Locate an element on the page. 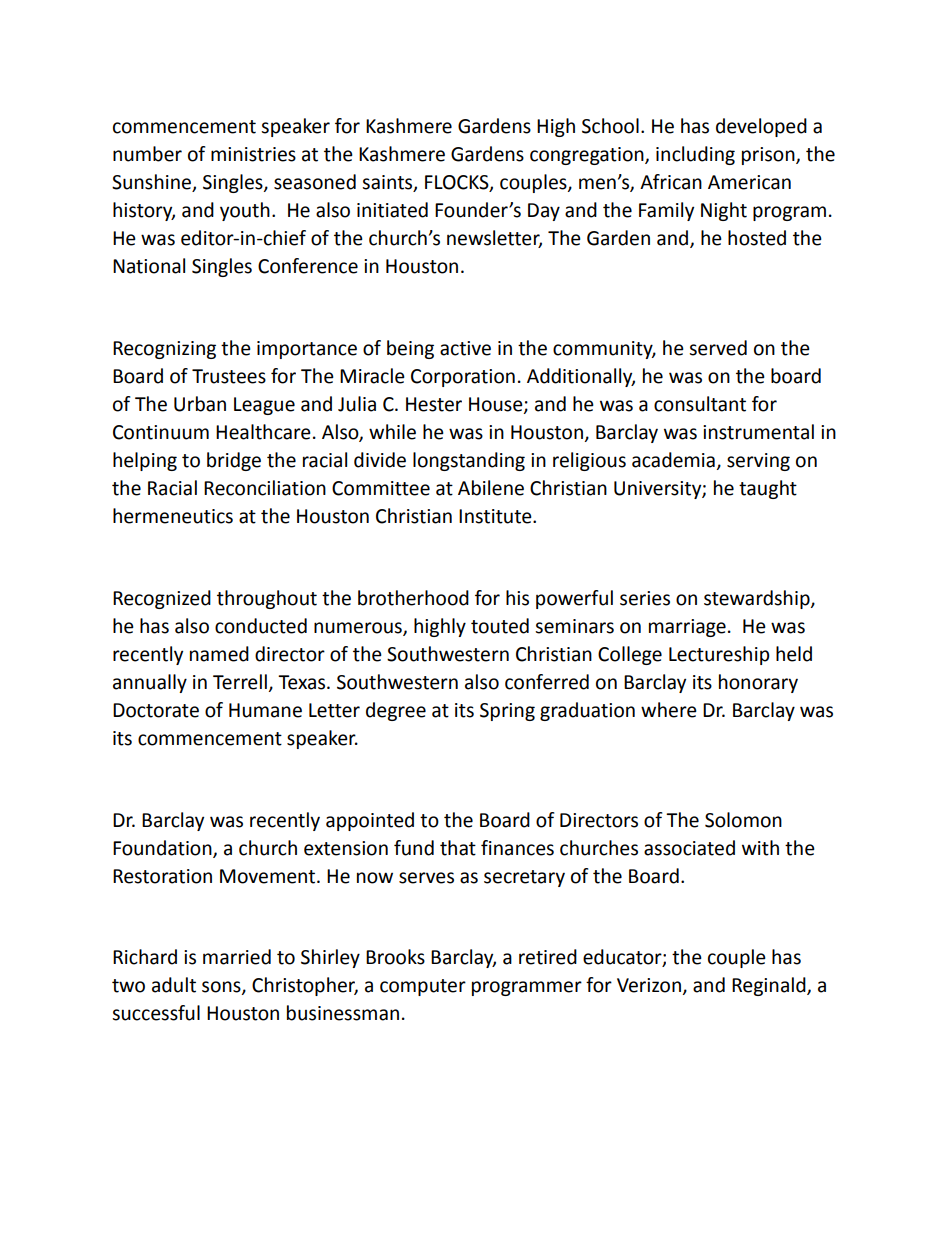  brotherhood is located at coordinates (413, 598).
